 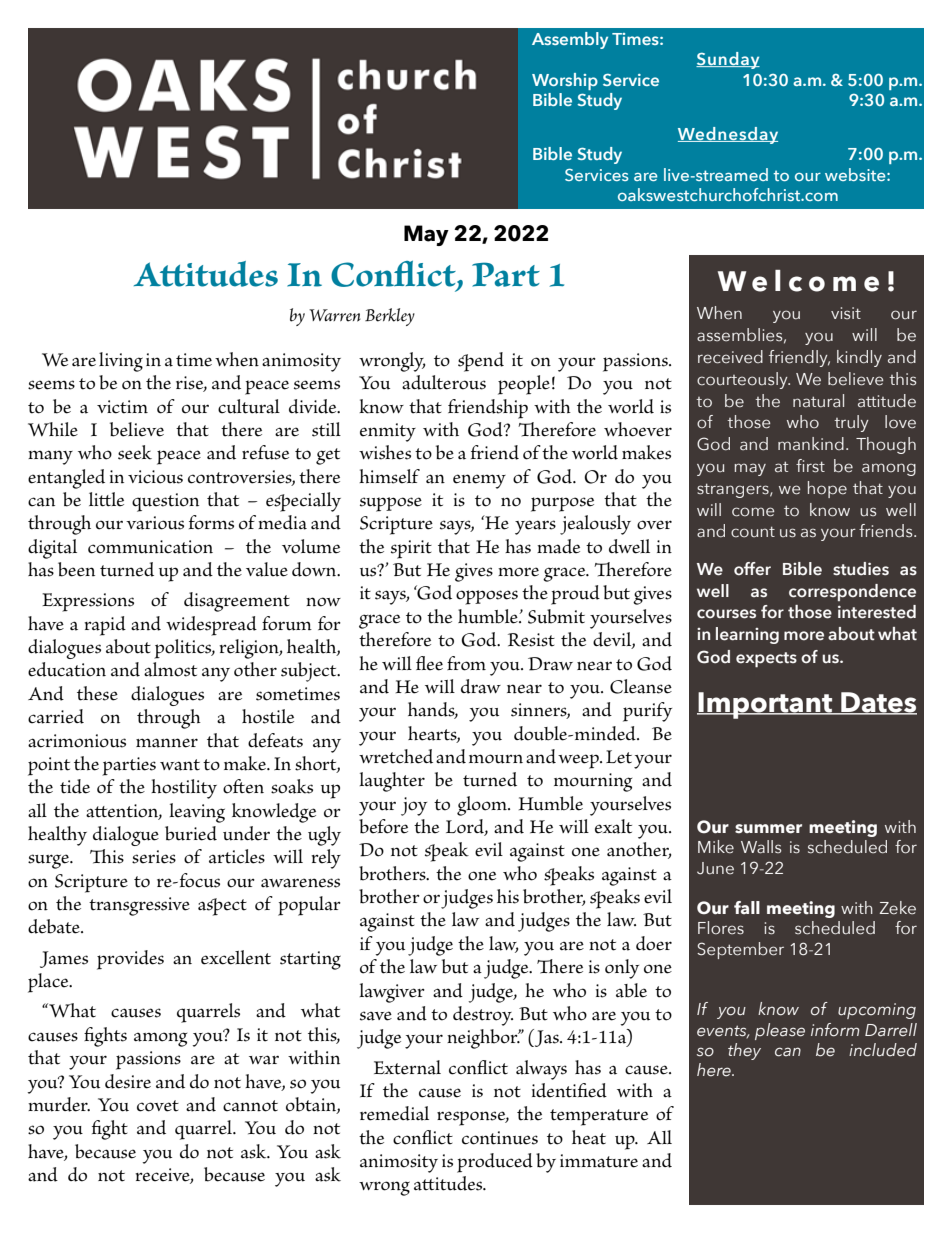 What do you see at coordinates (121, 362) in the page?
I see `living` at bounding box center [121, 362].
